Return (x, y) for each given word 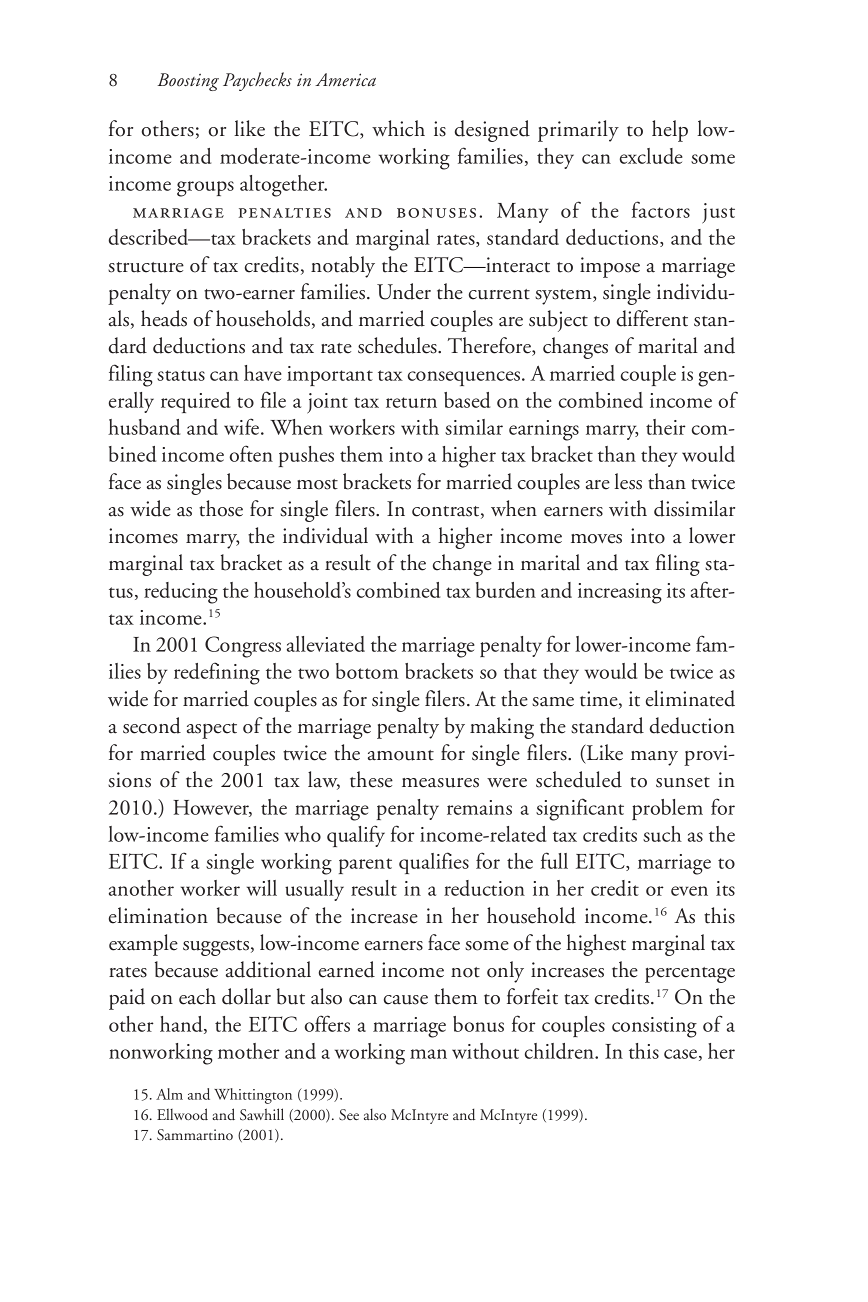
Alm (169, 1094)
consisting (654, 1027)
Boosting (188, 82)
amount (401, 755)
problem (667, 809)
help (670, 131)
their (666, 427)
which (398, 128)
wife (243, 426)
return (411, 402)
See (349, 1115)
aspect (212, 731)
